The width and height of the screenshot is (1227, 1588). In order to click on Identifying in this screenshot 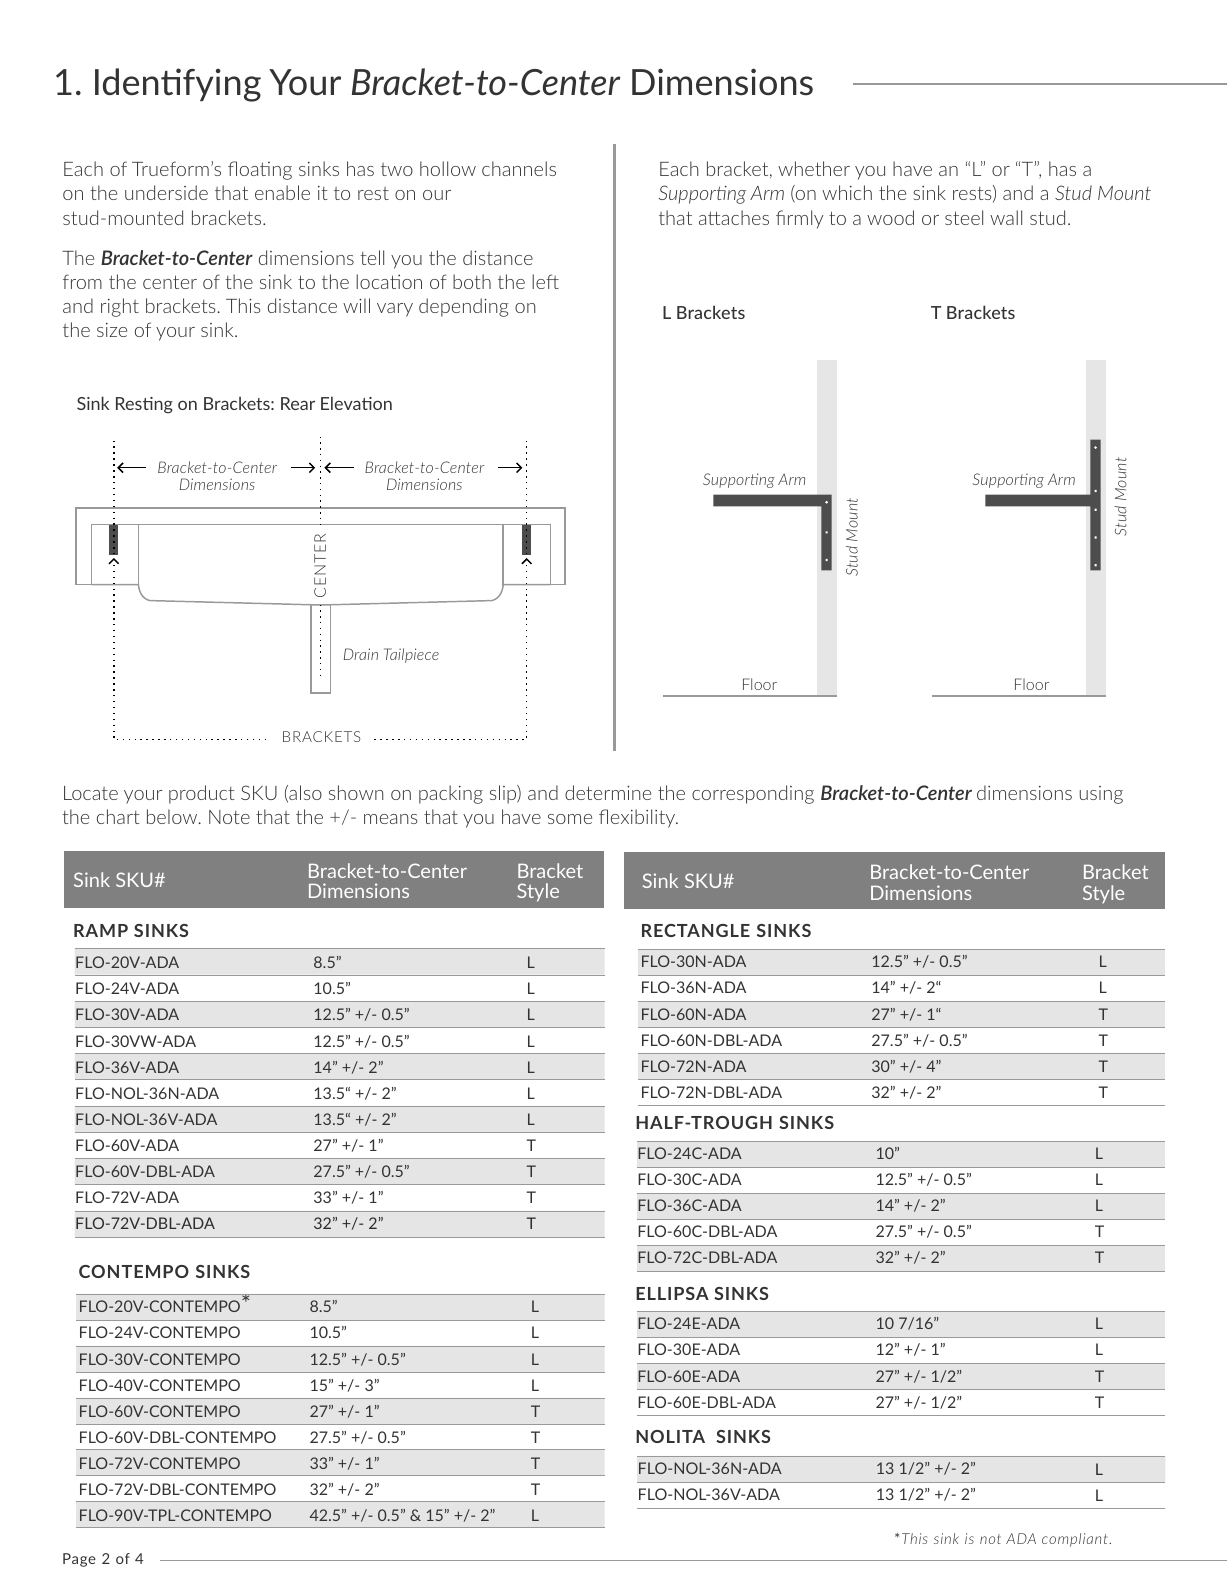, I will do `click(178, 85)`.
